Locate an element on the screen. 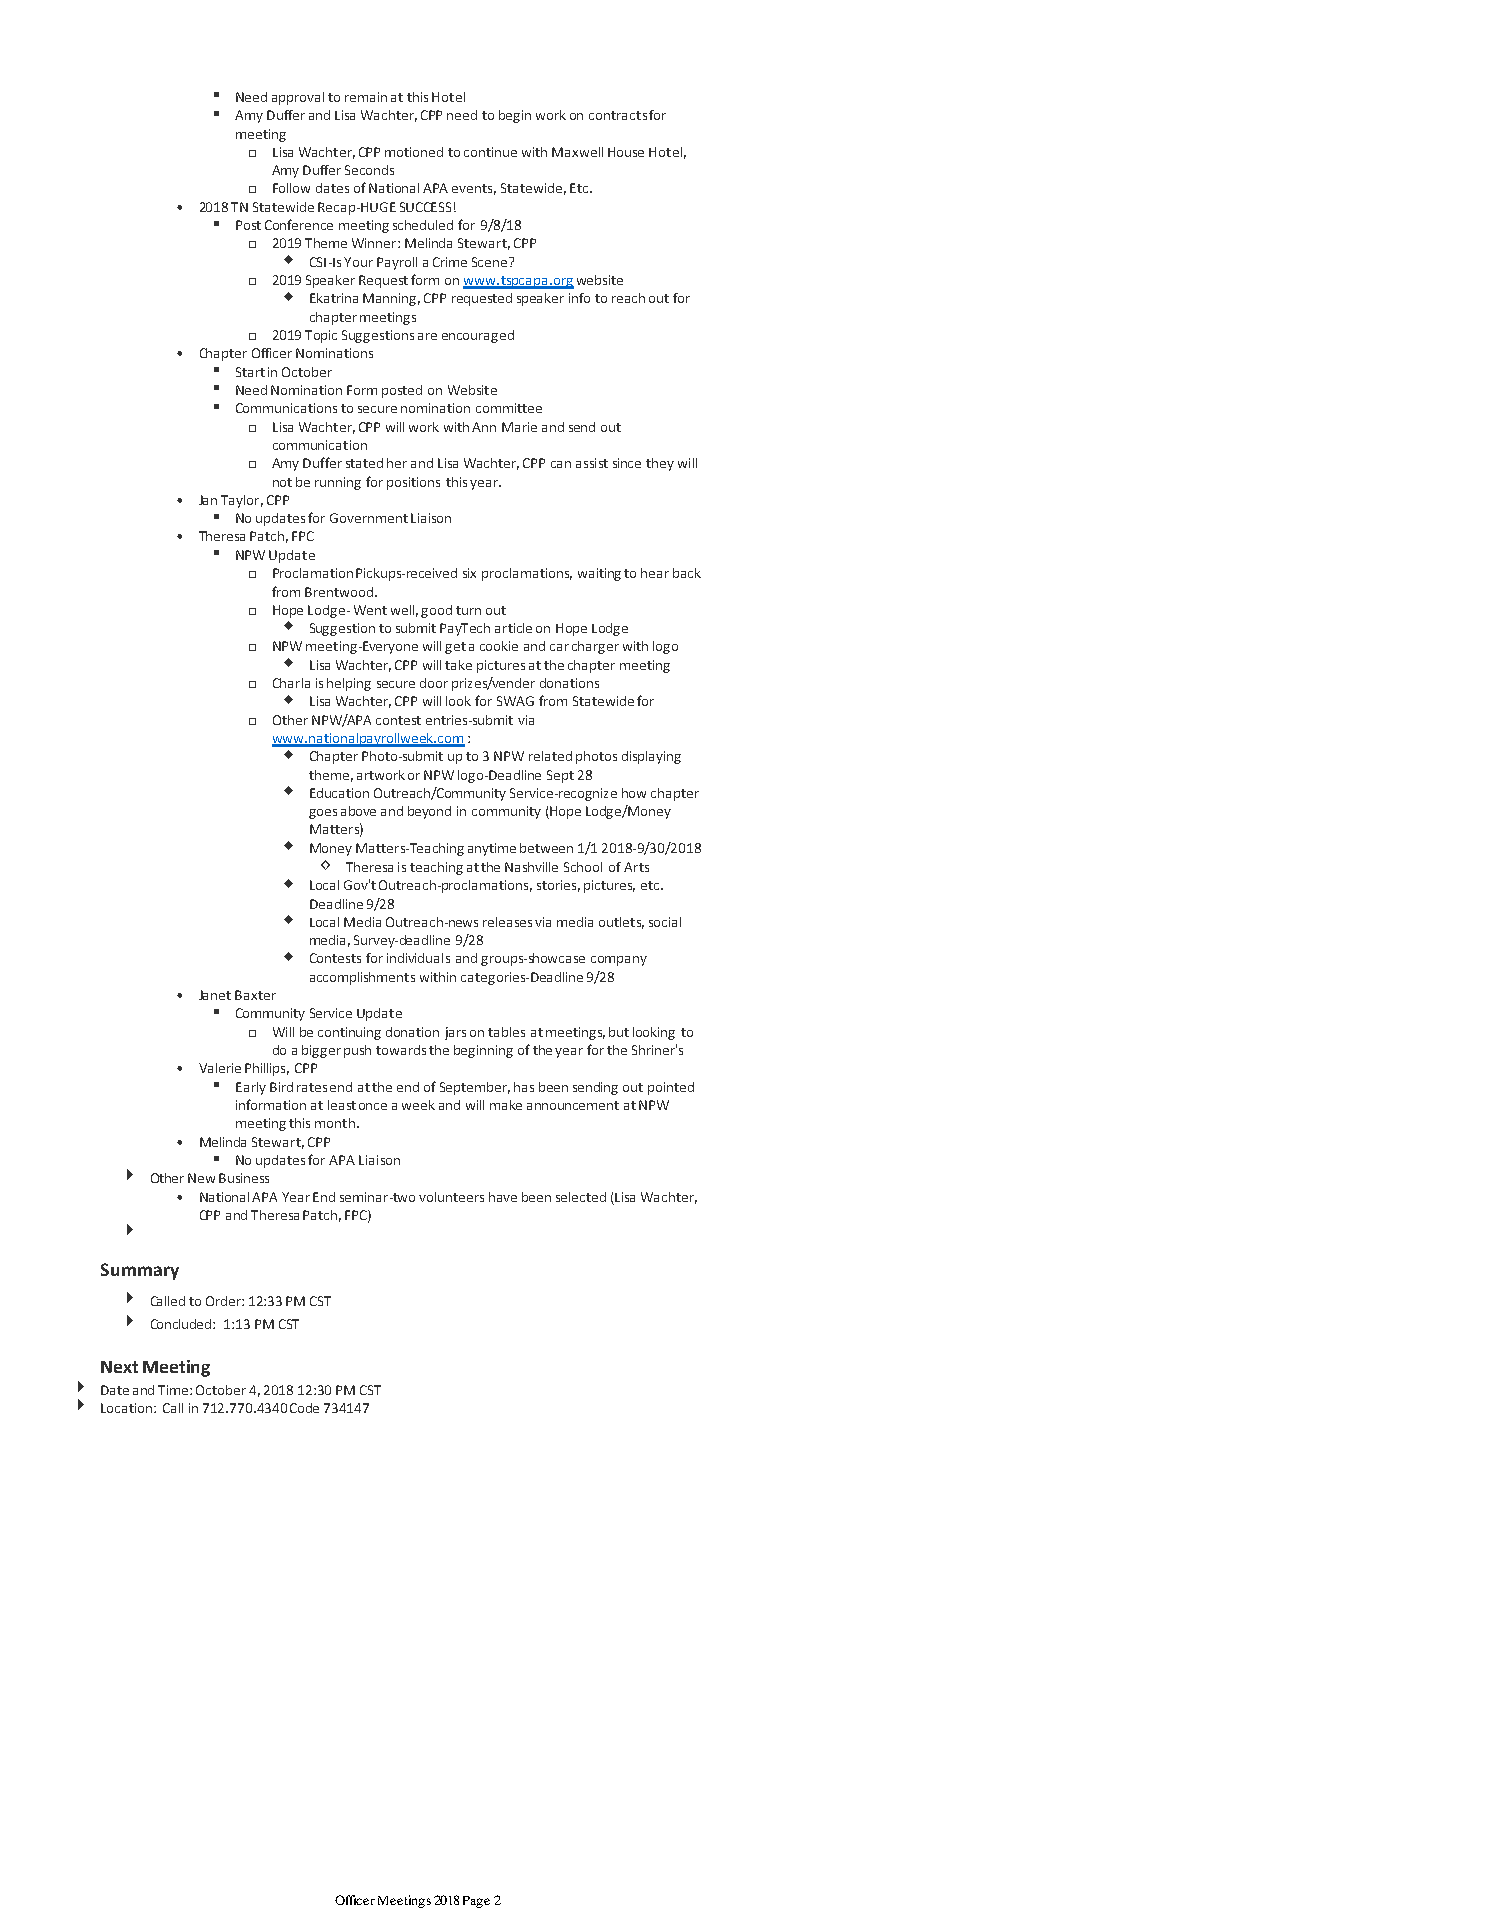  House is located at coordinates (626, 152).
